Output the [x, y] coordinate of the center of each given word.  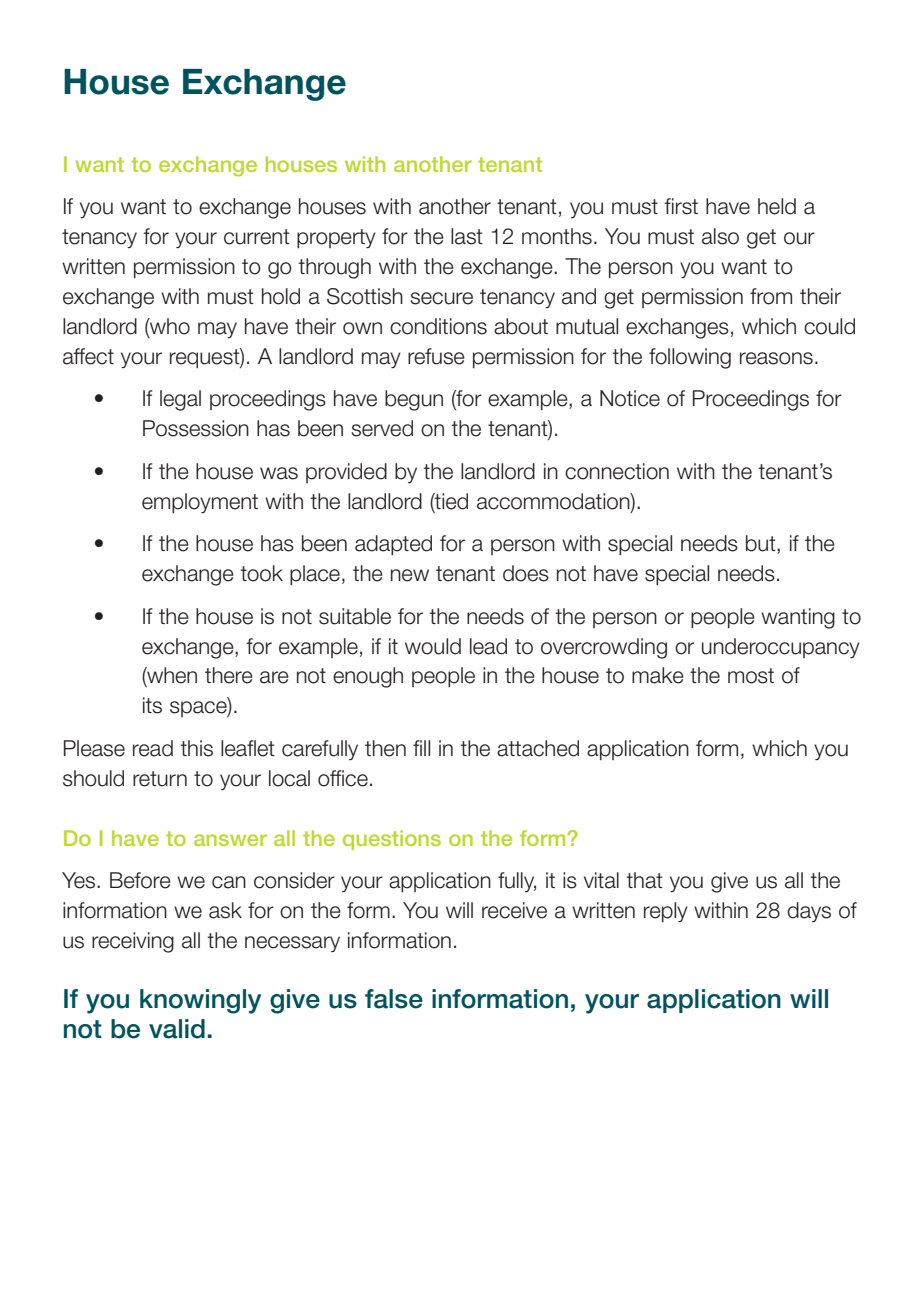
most [751, 676]
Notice [630, 398]
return [160, 779]
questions [392, 840]
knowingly [200, 1001]
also [720, 236]
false [394, 999]
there [229, 675]
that [644, 880]
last [467, 236]
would [433, 646]
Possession [196, 428]
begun [414, 400]
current [257, 237]
